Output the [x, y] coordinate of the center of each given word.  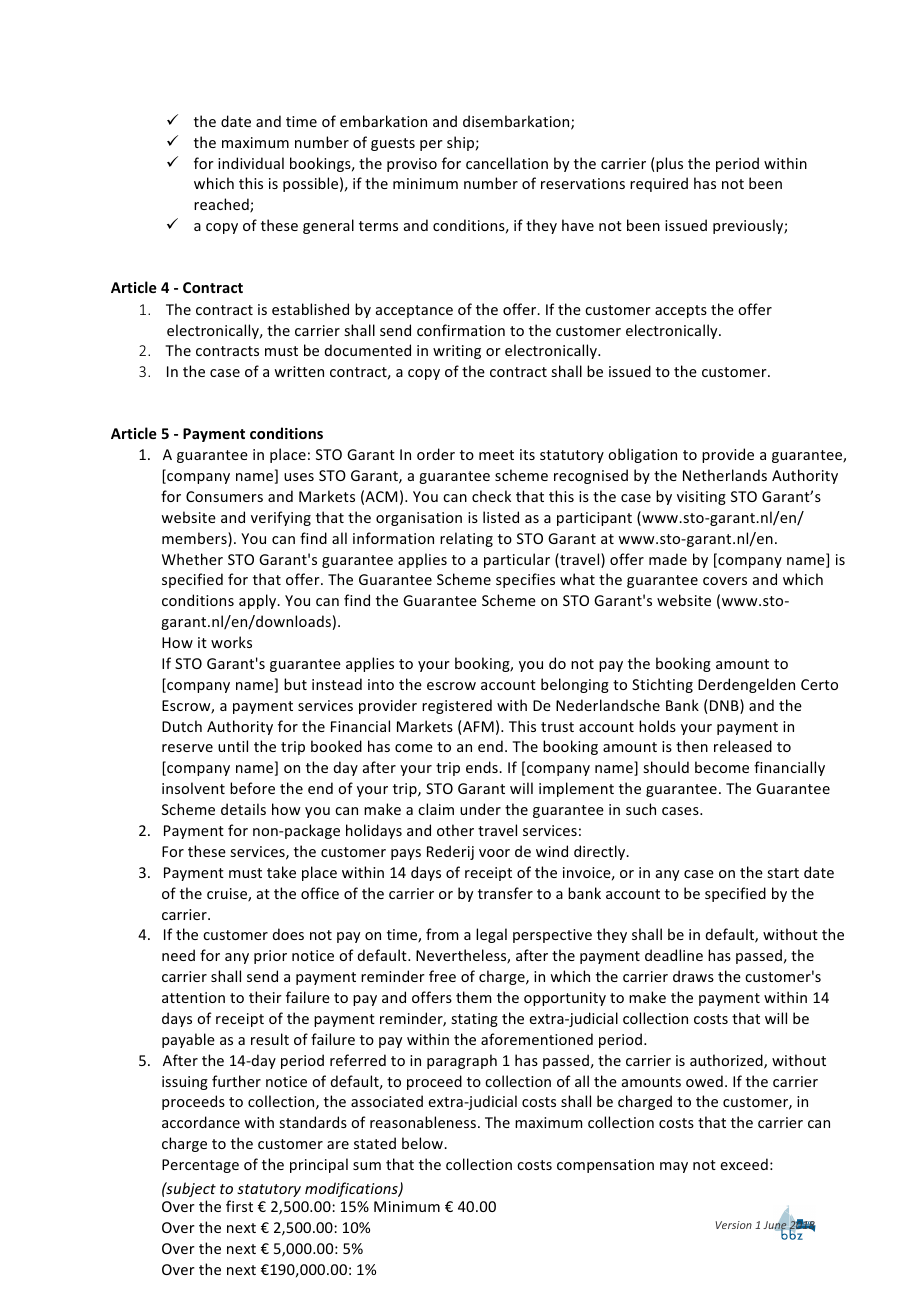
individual [251, 163]
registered [457, 706]
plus [669, 164]
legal [491, 935]
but [295, 684]
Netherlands [725, 475]
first [239, 1206]
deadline [674, 955]
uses [299, 477]
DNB [725, 706]
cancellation [507, 163]
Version [734, 1225]
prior [270, 957]
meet [496, 455]
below [423, 1143]
